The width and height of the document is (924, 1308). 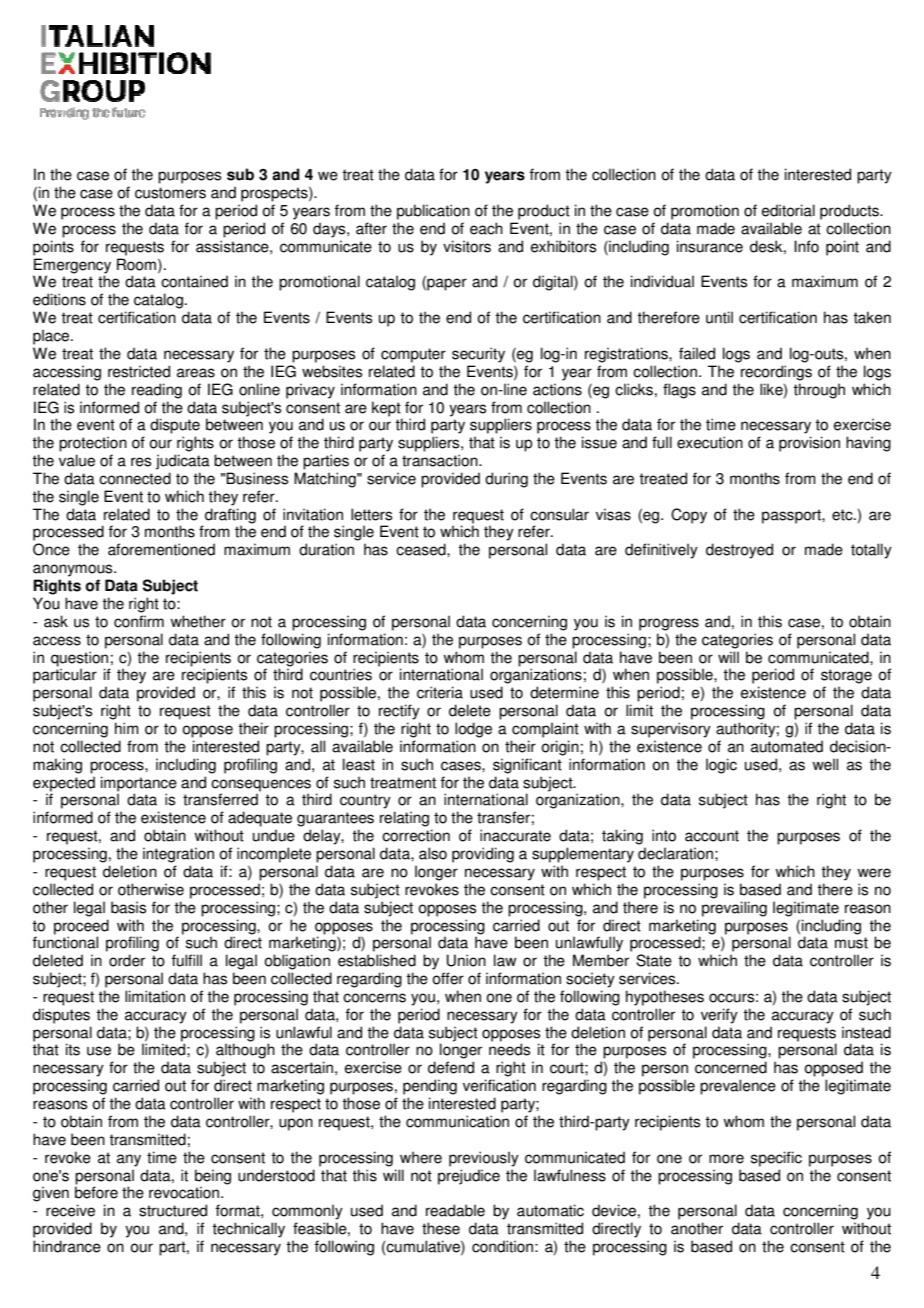 I want to click on customers, so click(x=170, y=193).
